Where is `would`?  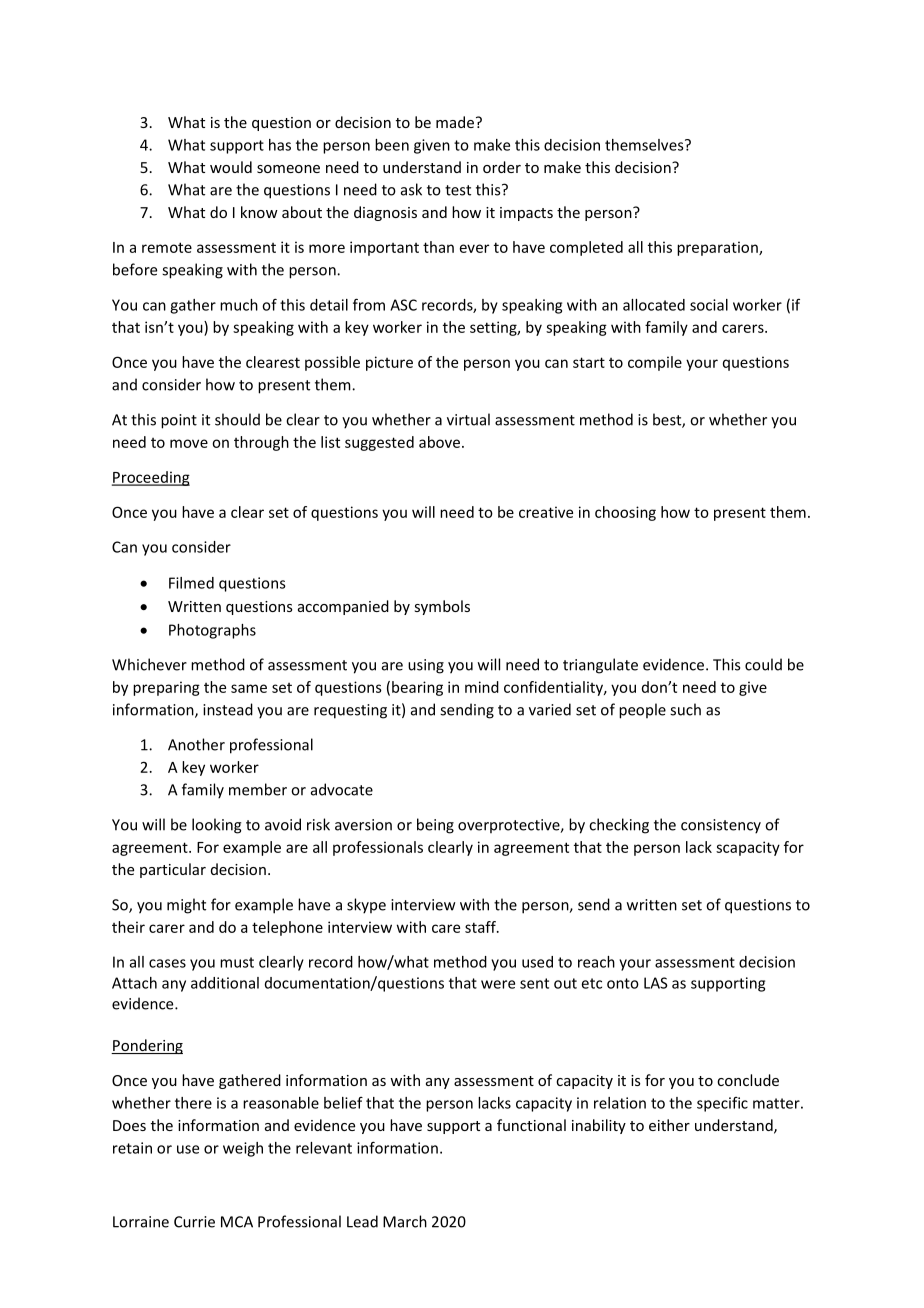 would is located at coordinates (231, 167).
